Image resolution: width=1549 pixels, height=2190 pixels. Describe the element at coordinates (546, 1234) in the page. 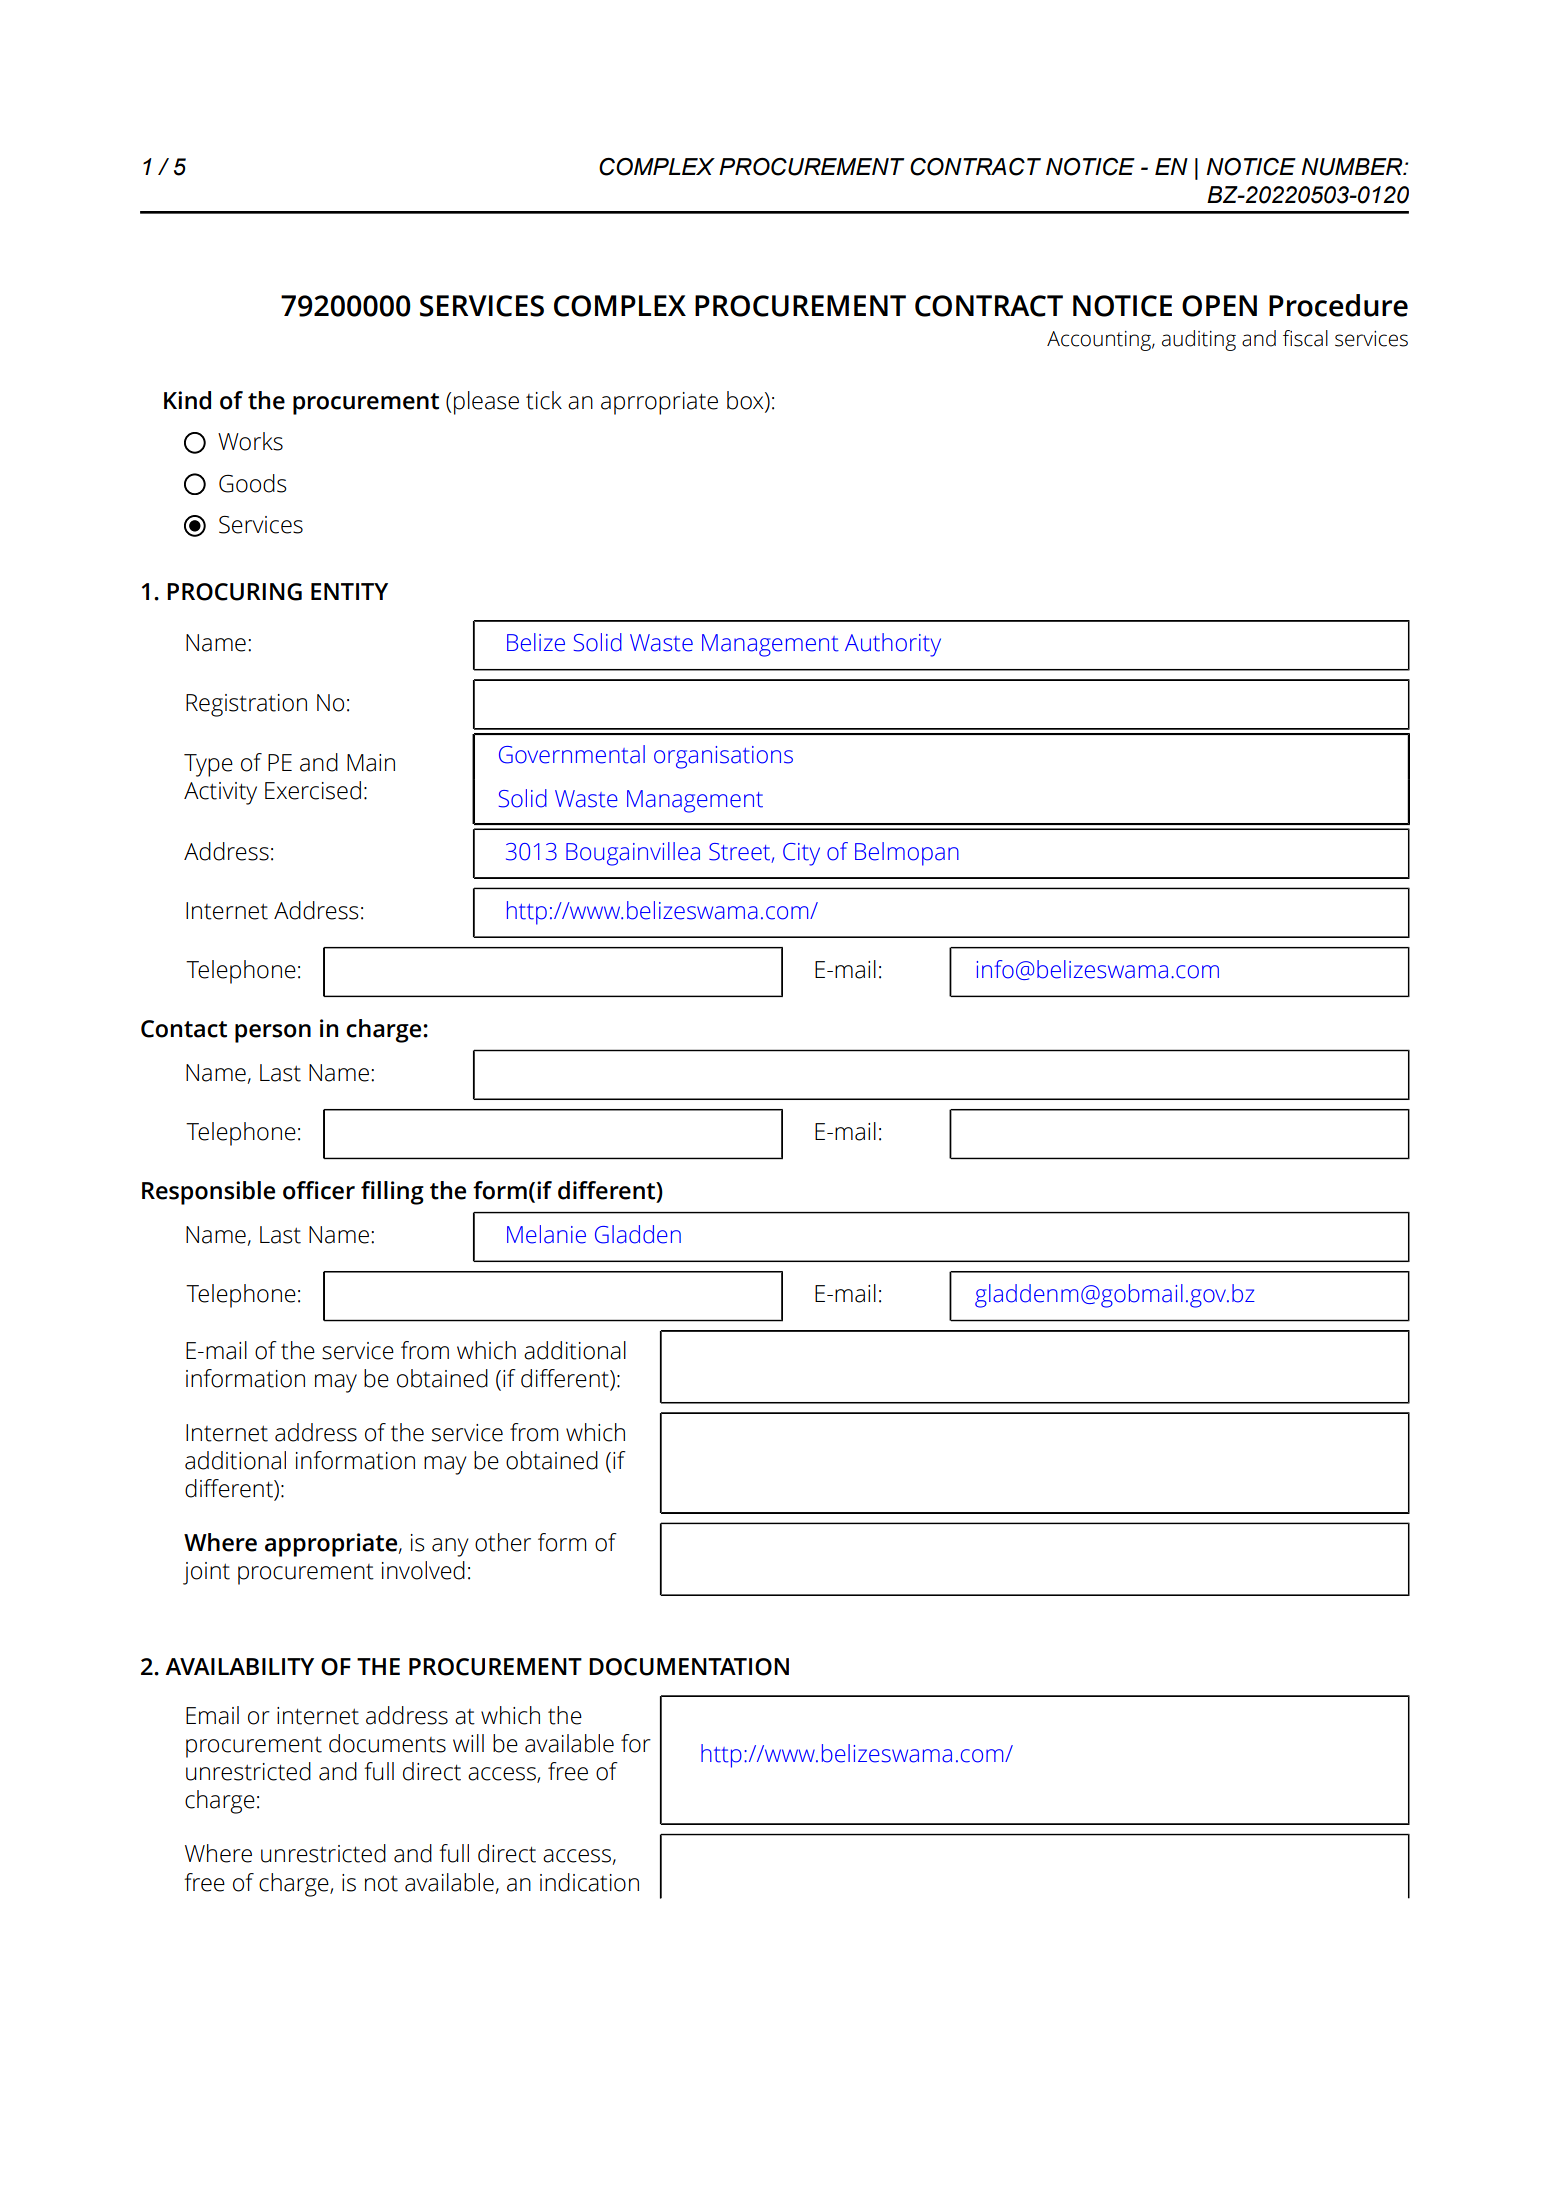

I see `Melanie` at that location.
